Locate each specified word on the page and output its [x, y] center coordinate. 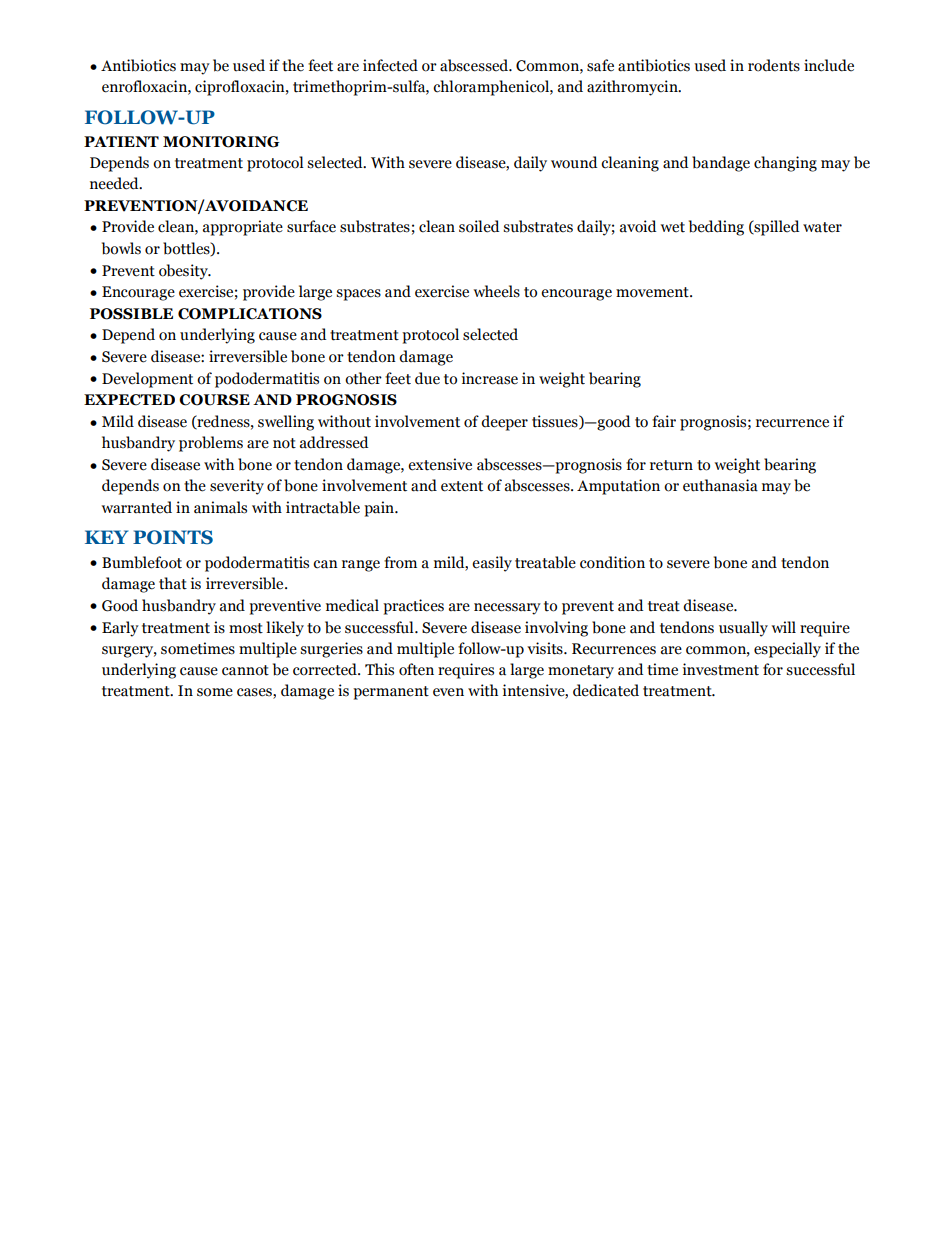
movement [653, 292]
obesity [184, 272]
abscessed [475, 65]
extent [462, 486]
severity [237, 487]
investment [721, 669]
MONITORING [221, 142]
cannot [245, 670]
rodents [774, 65]
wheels [497, 291]
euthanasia [720, 485]
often [416, 669]
